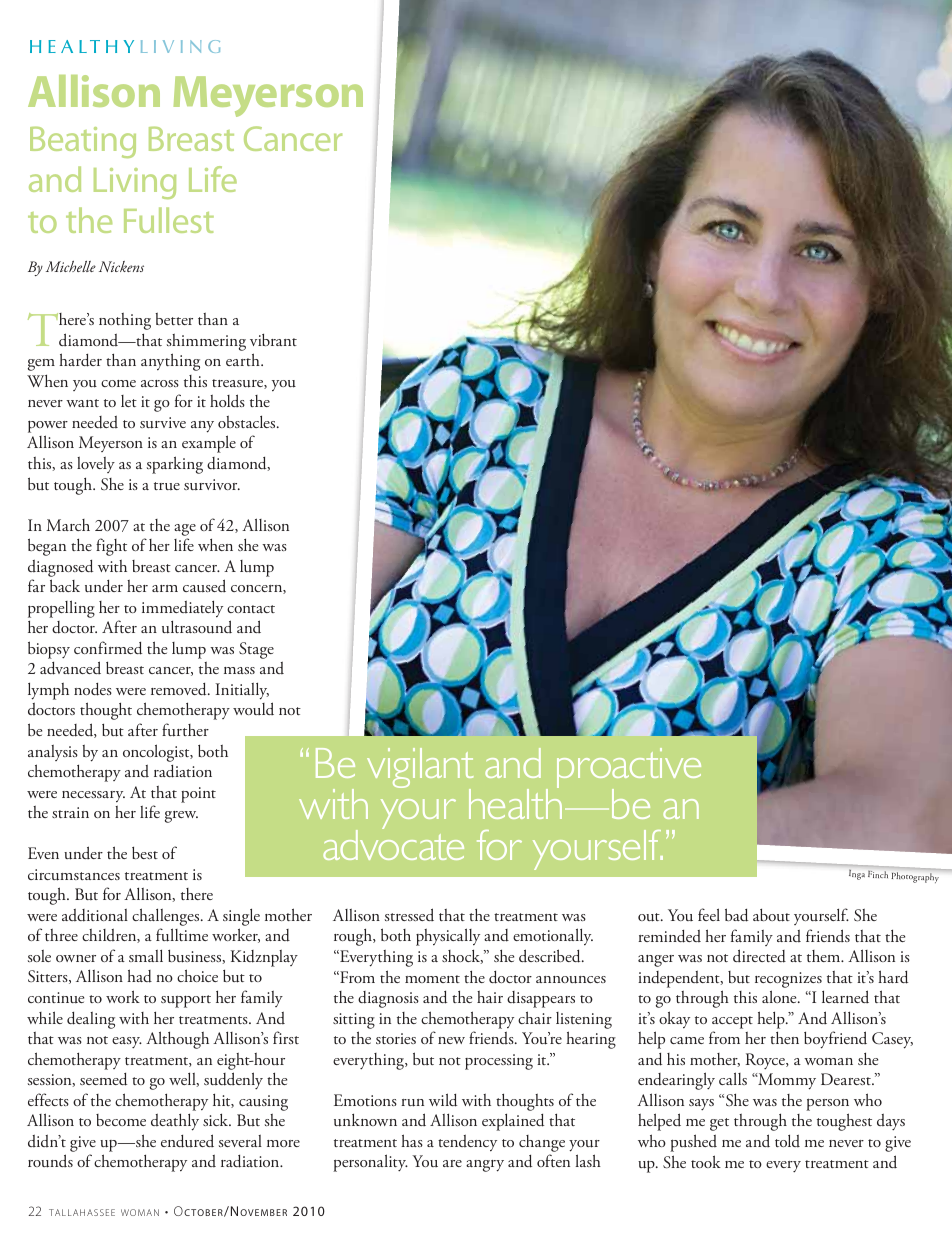 The width and height of the screenshot is (952, 1237). Describe the element at coordinates (169, 220) in the screenshot. I see `Fullest` at that location.
